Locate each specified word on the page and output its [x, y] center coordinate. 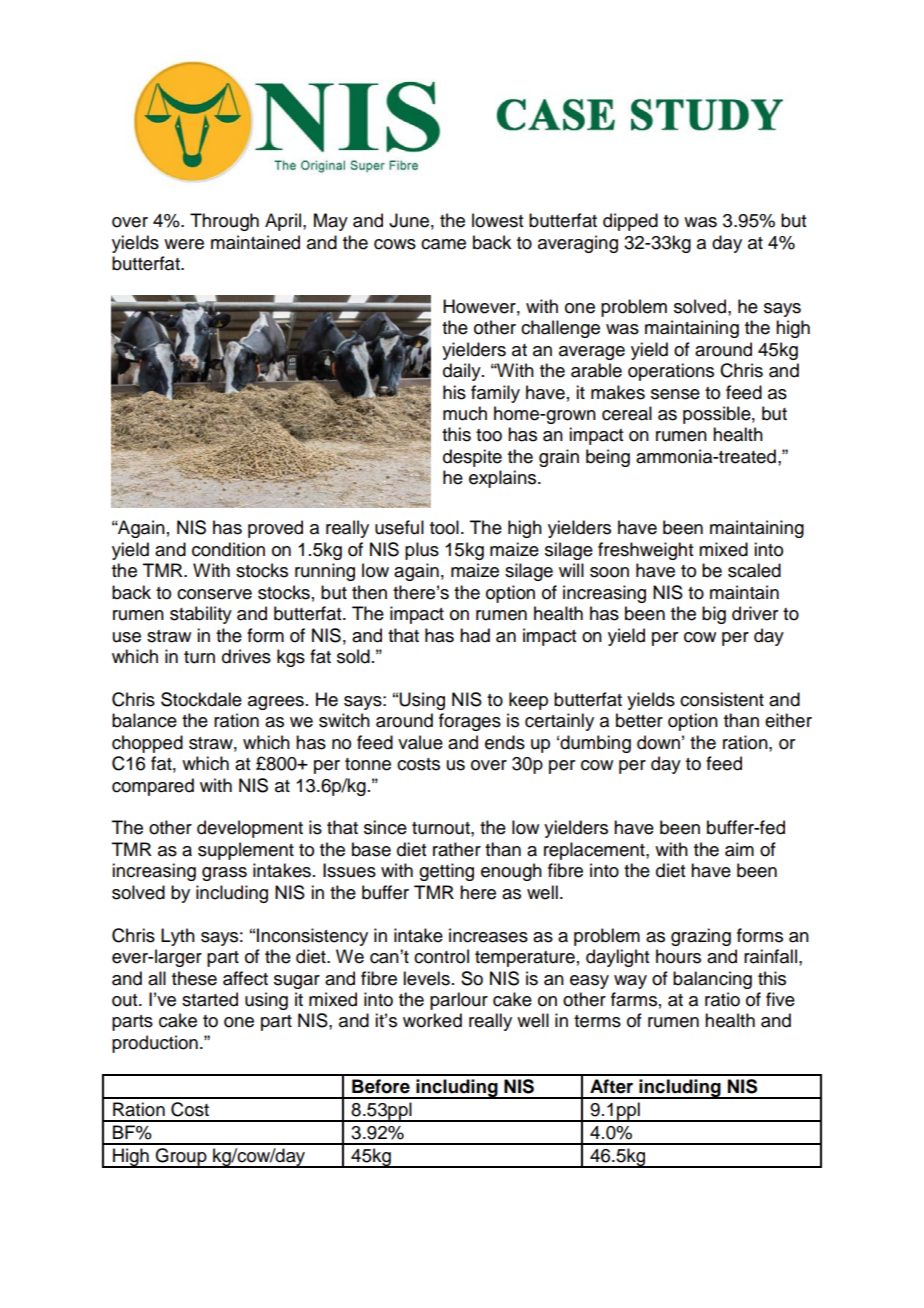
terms [597, 1021]
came [443, 244]
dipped [630, 222]
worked [432, 1020]
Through [224, 222]
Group [181, 1158]
